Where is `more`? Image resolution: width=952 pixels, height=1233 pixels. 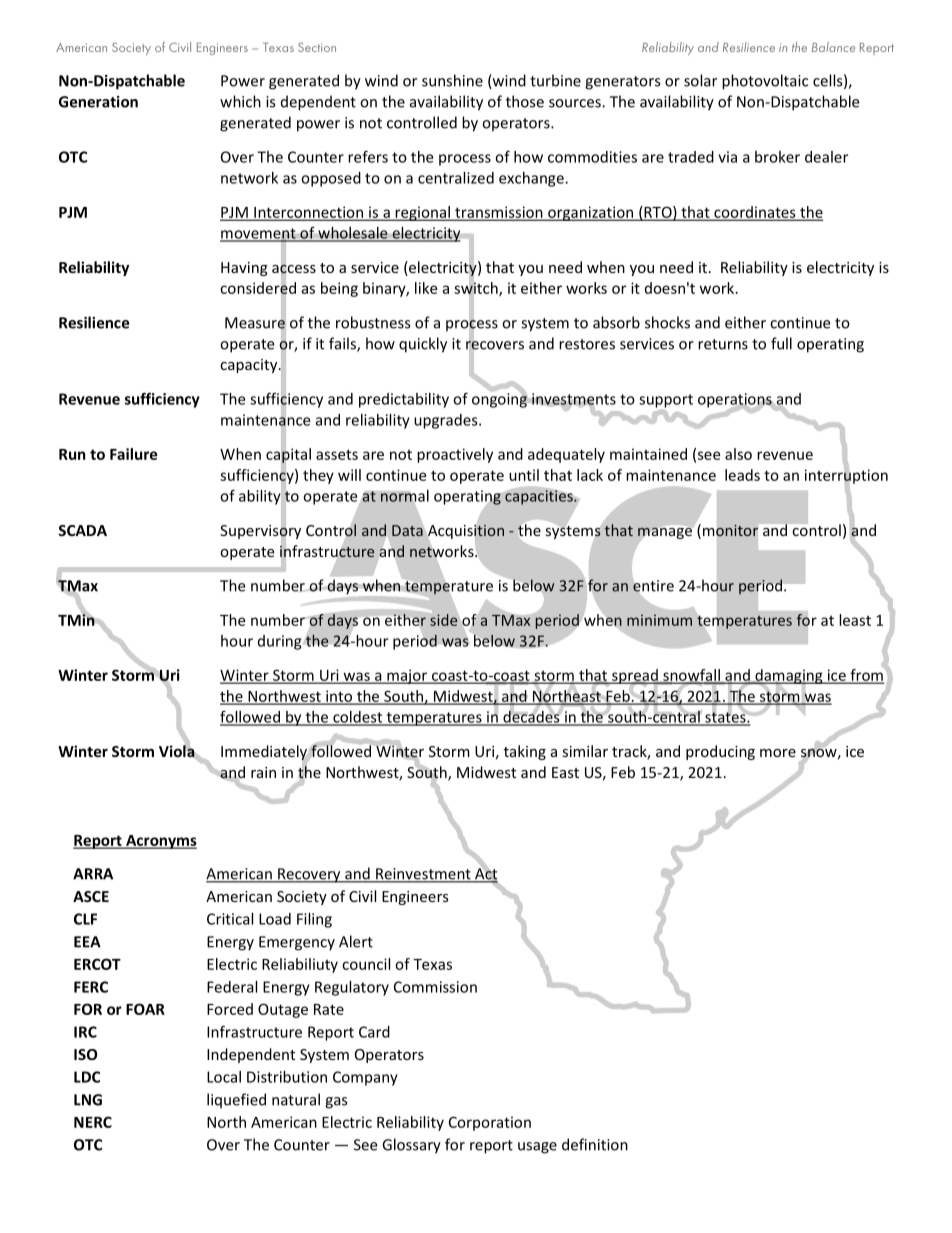 more is located at coordinates (778, 753).
